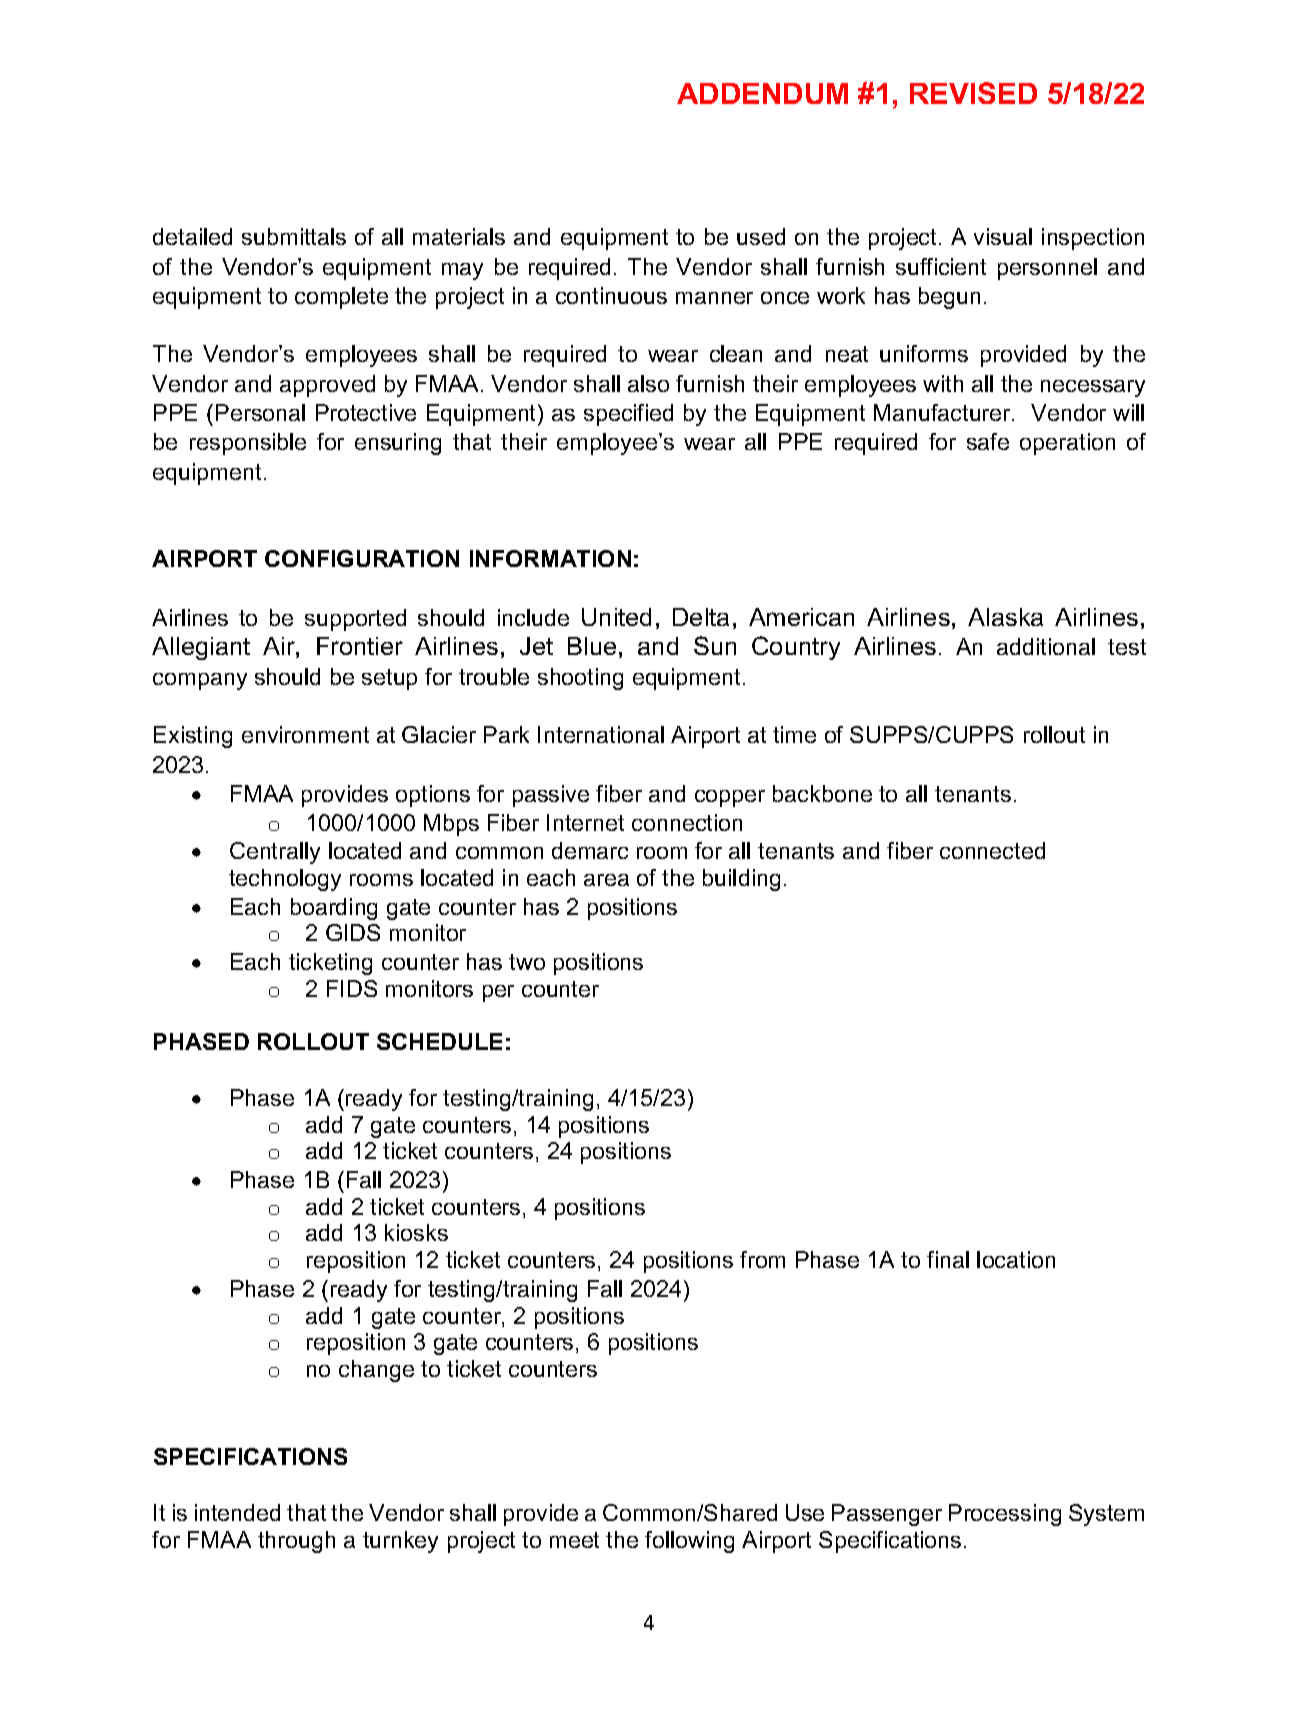 Image resolution: width=1299 pixels, height=1734 pixels. Describe the element at coordinates (628, 415) in the screenshot. I see `specified` at that location.
